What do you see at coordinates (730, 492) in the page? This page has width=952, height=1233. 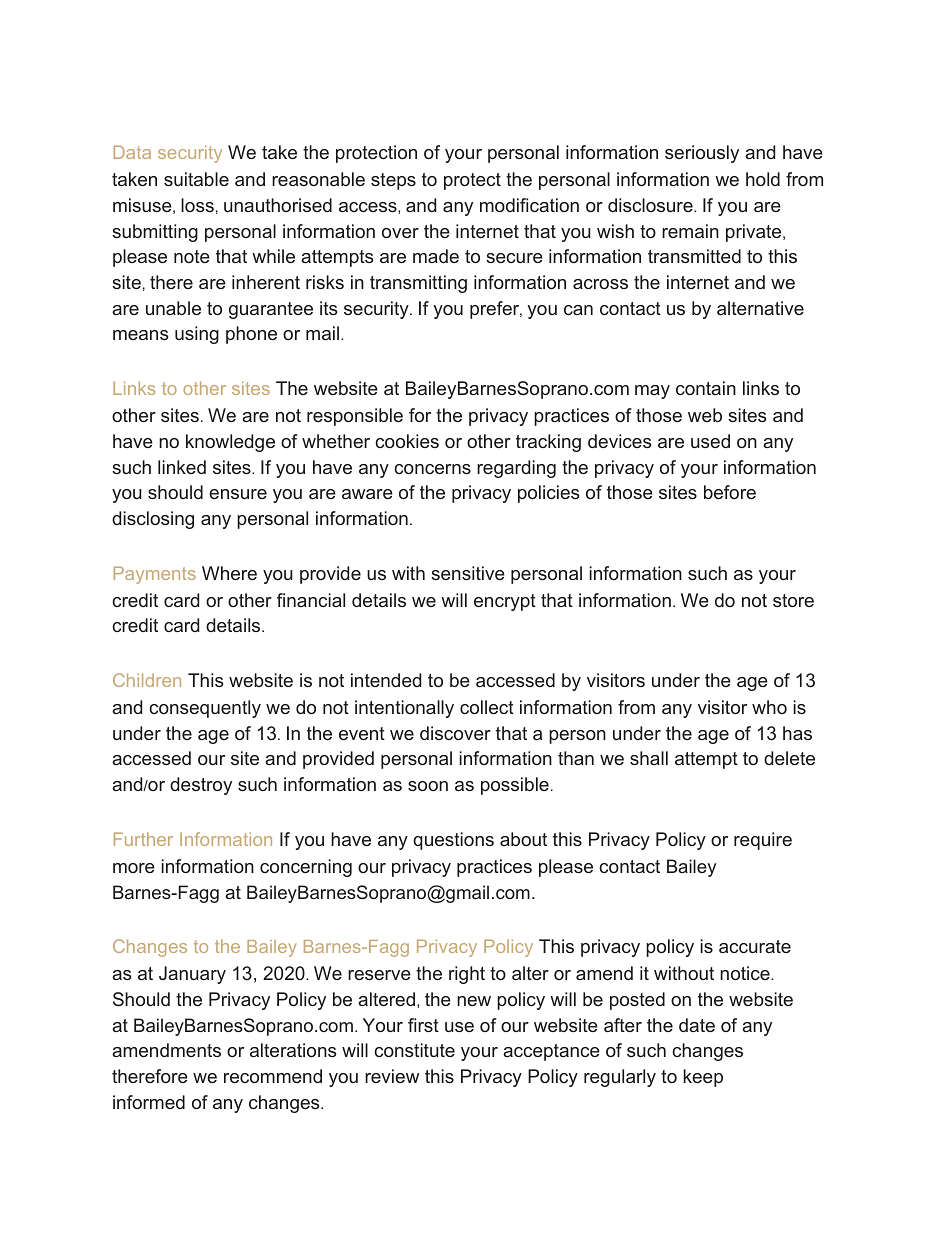 I see `before` at bounding box center [730, 492].
